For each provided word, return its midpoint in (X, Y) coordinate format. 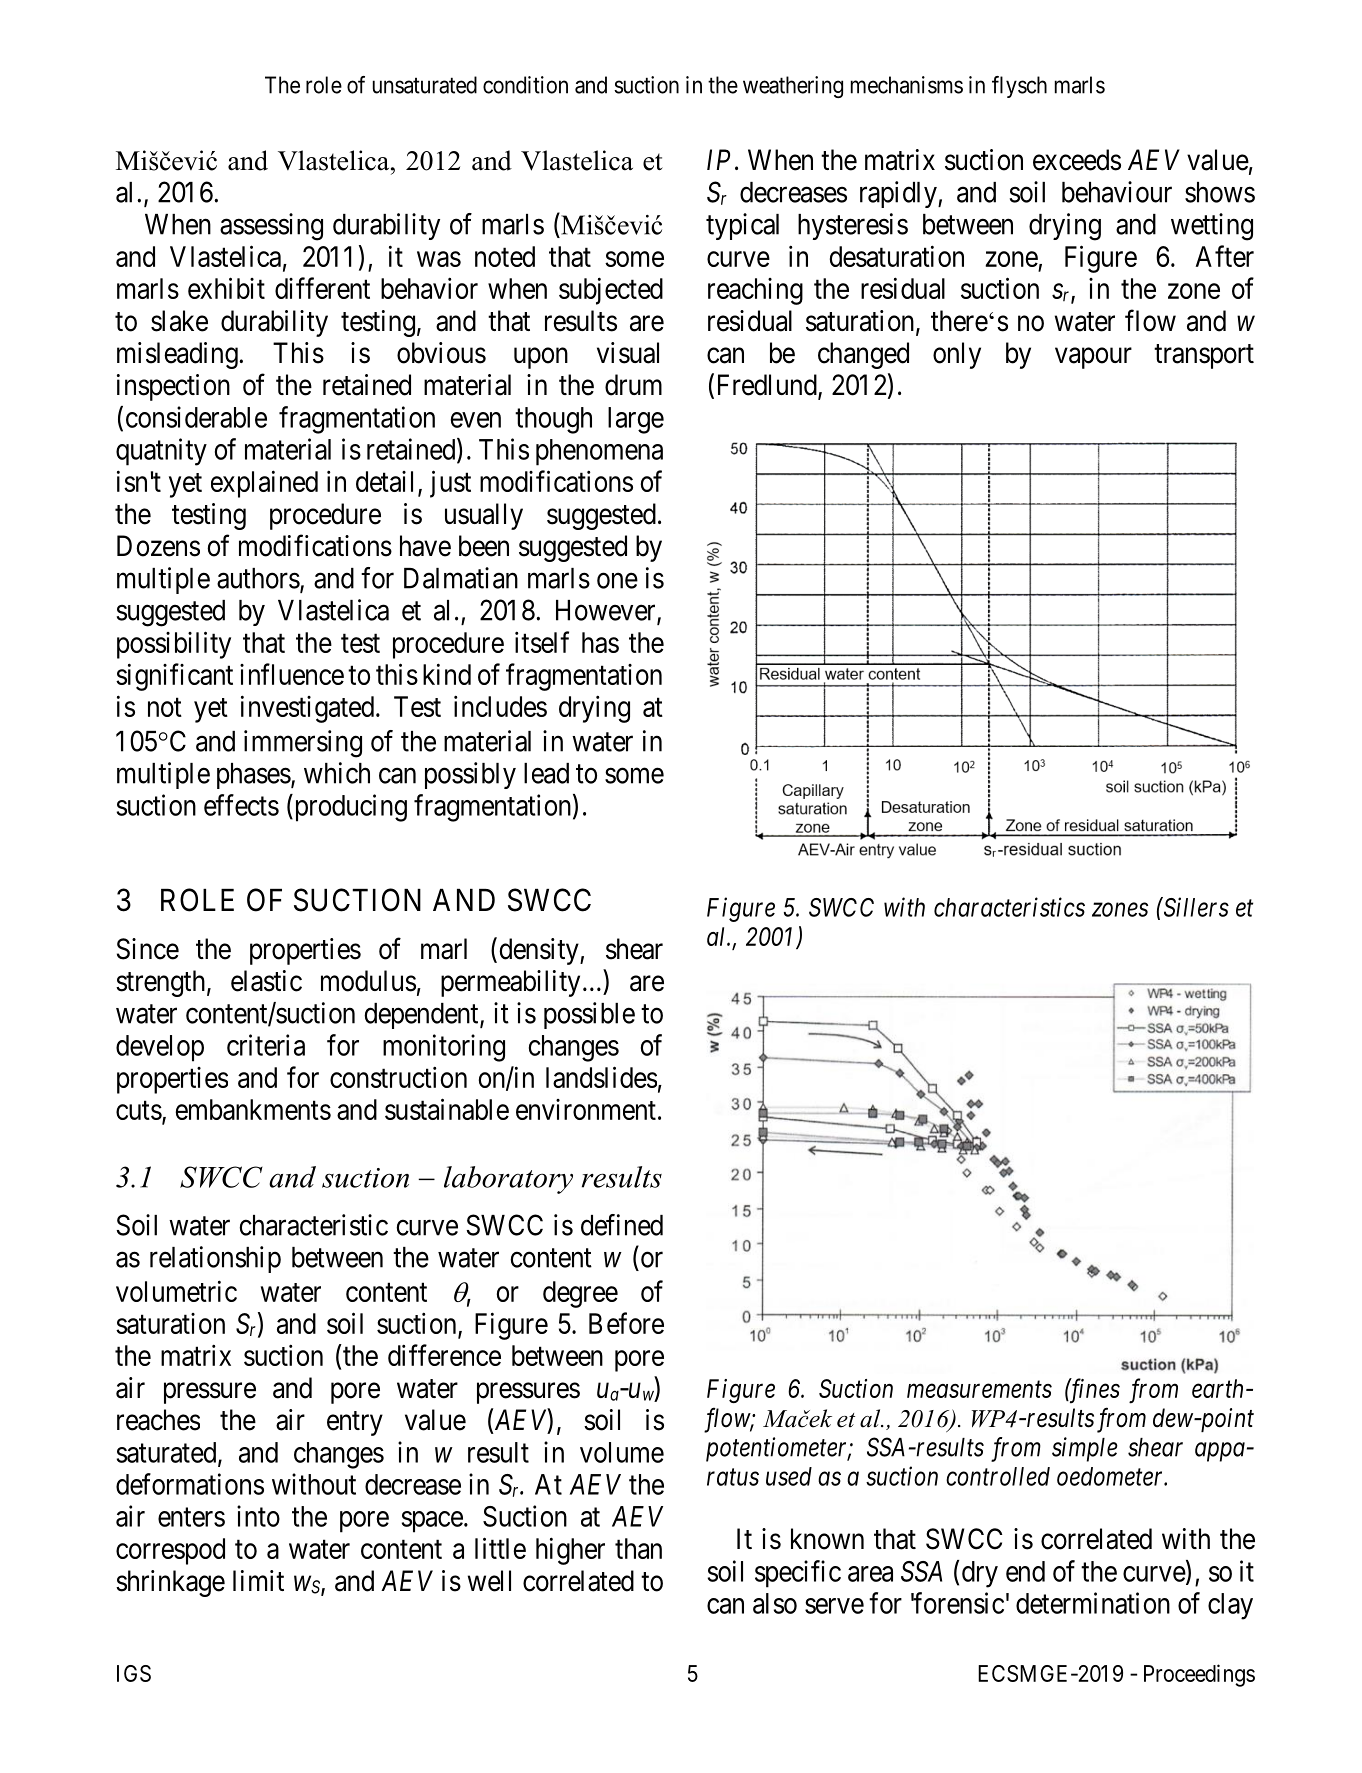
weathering (793, 87)
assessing (271, 227)
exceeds (1077, 160)
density (540, 951)
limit (258, 1580)
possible (589, 1015)
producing (349, 808)
